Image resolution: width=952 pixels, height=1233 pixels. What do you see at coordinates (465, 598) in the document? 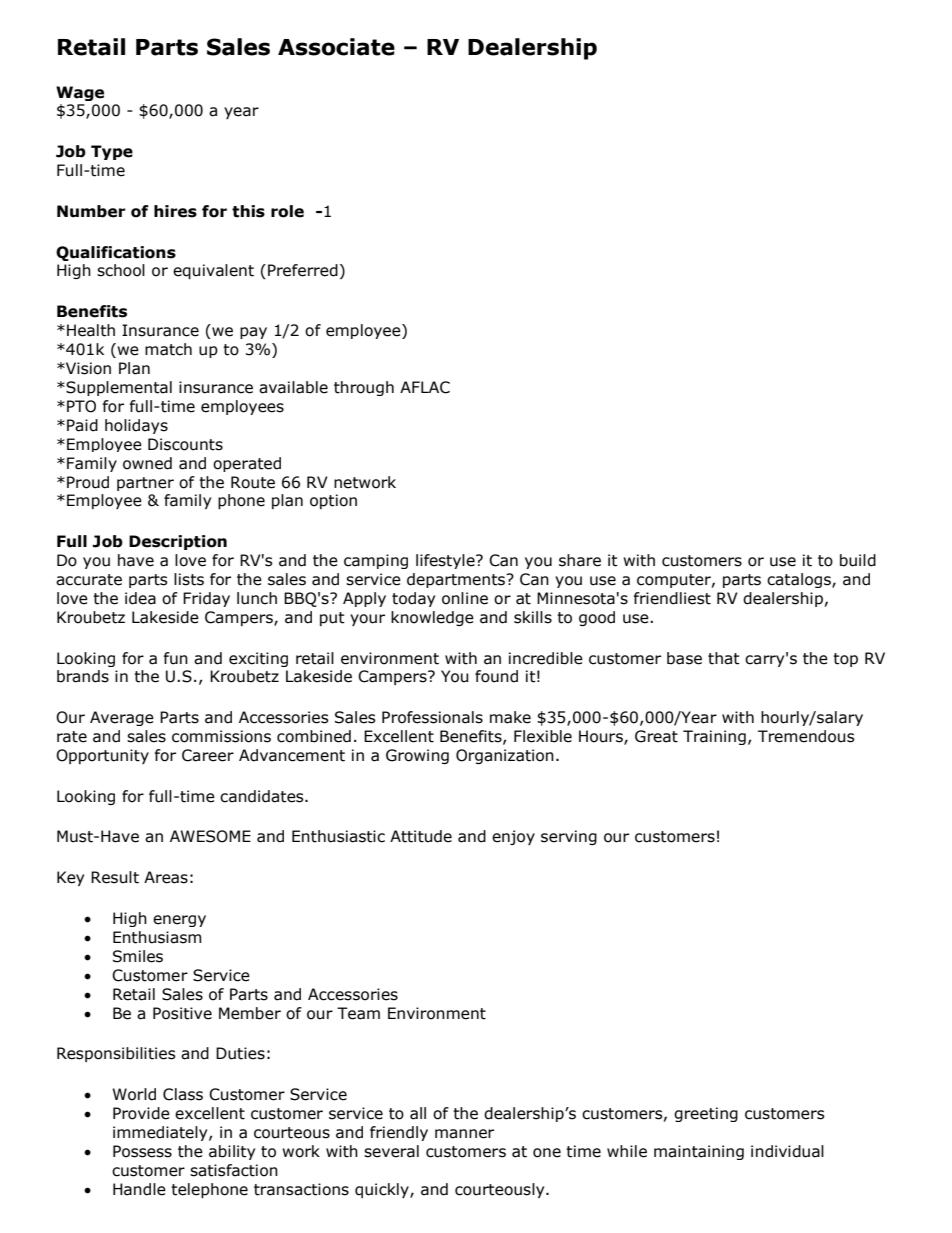
I see `online` at bounding box center [465, 598].
